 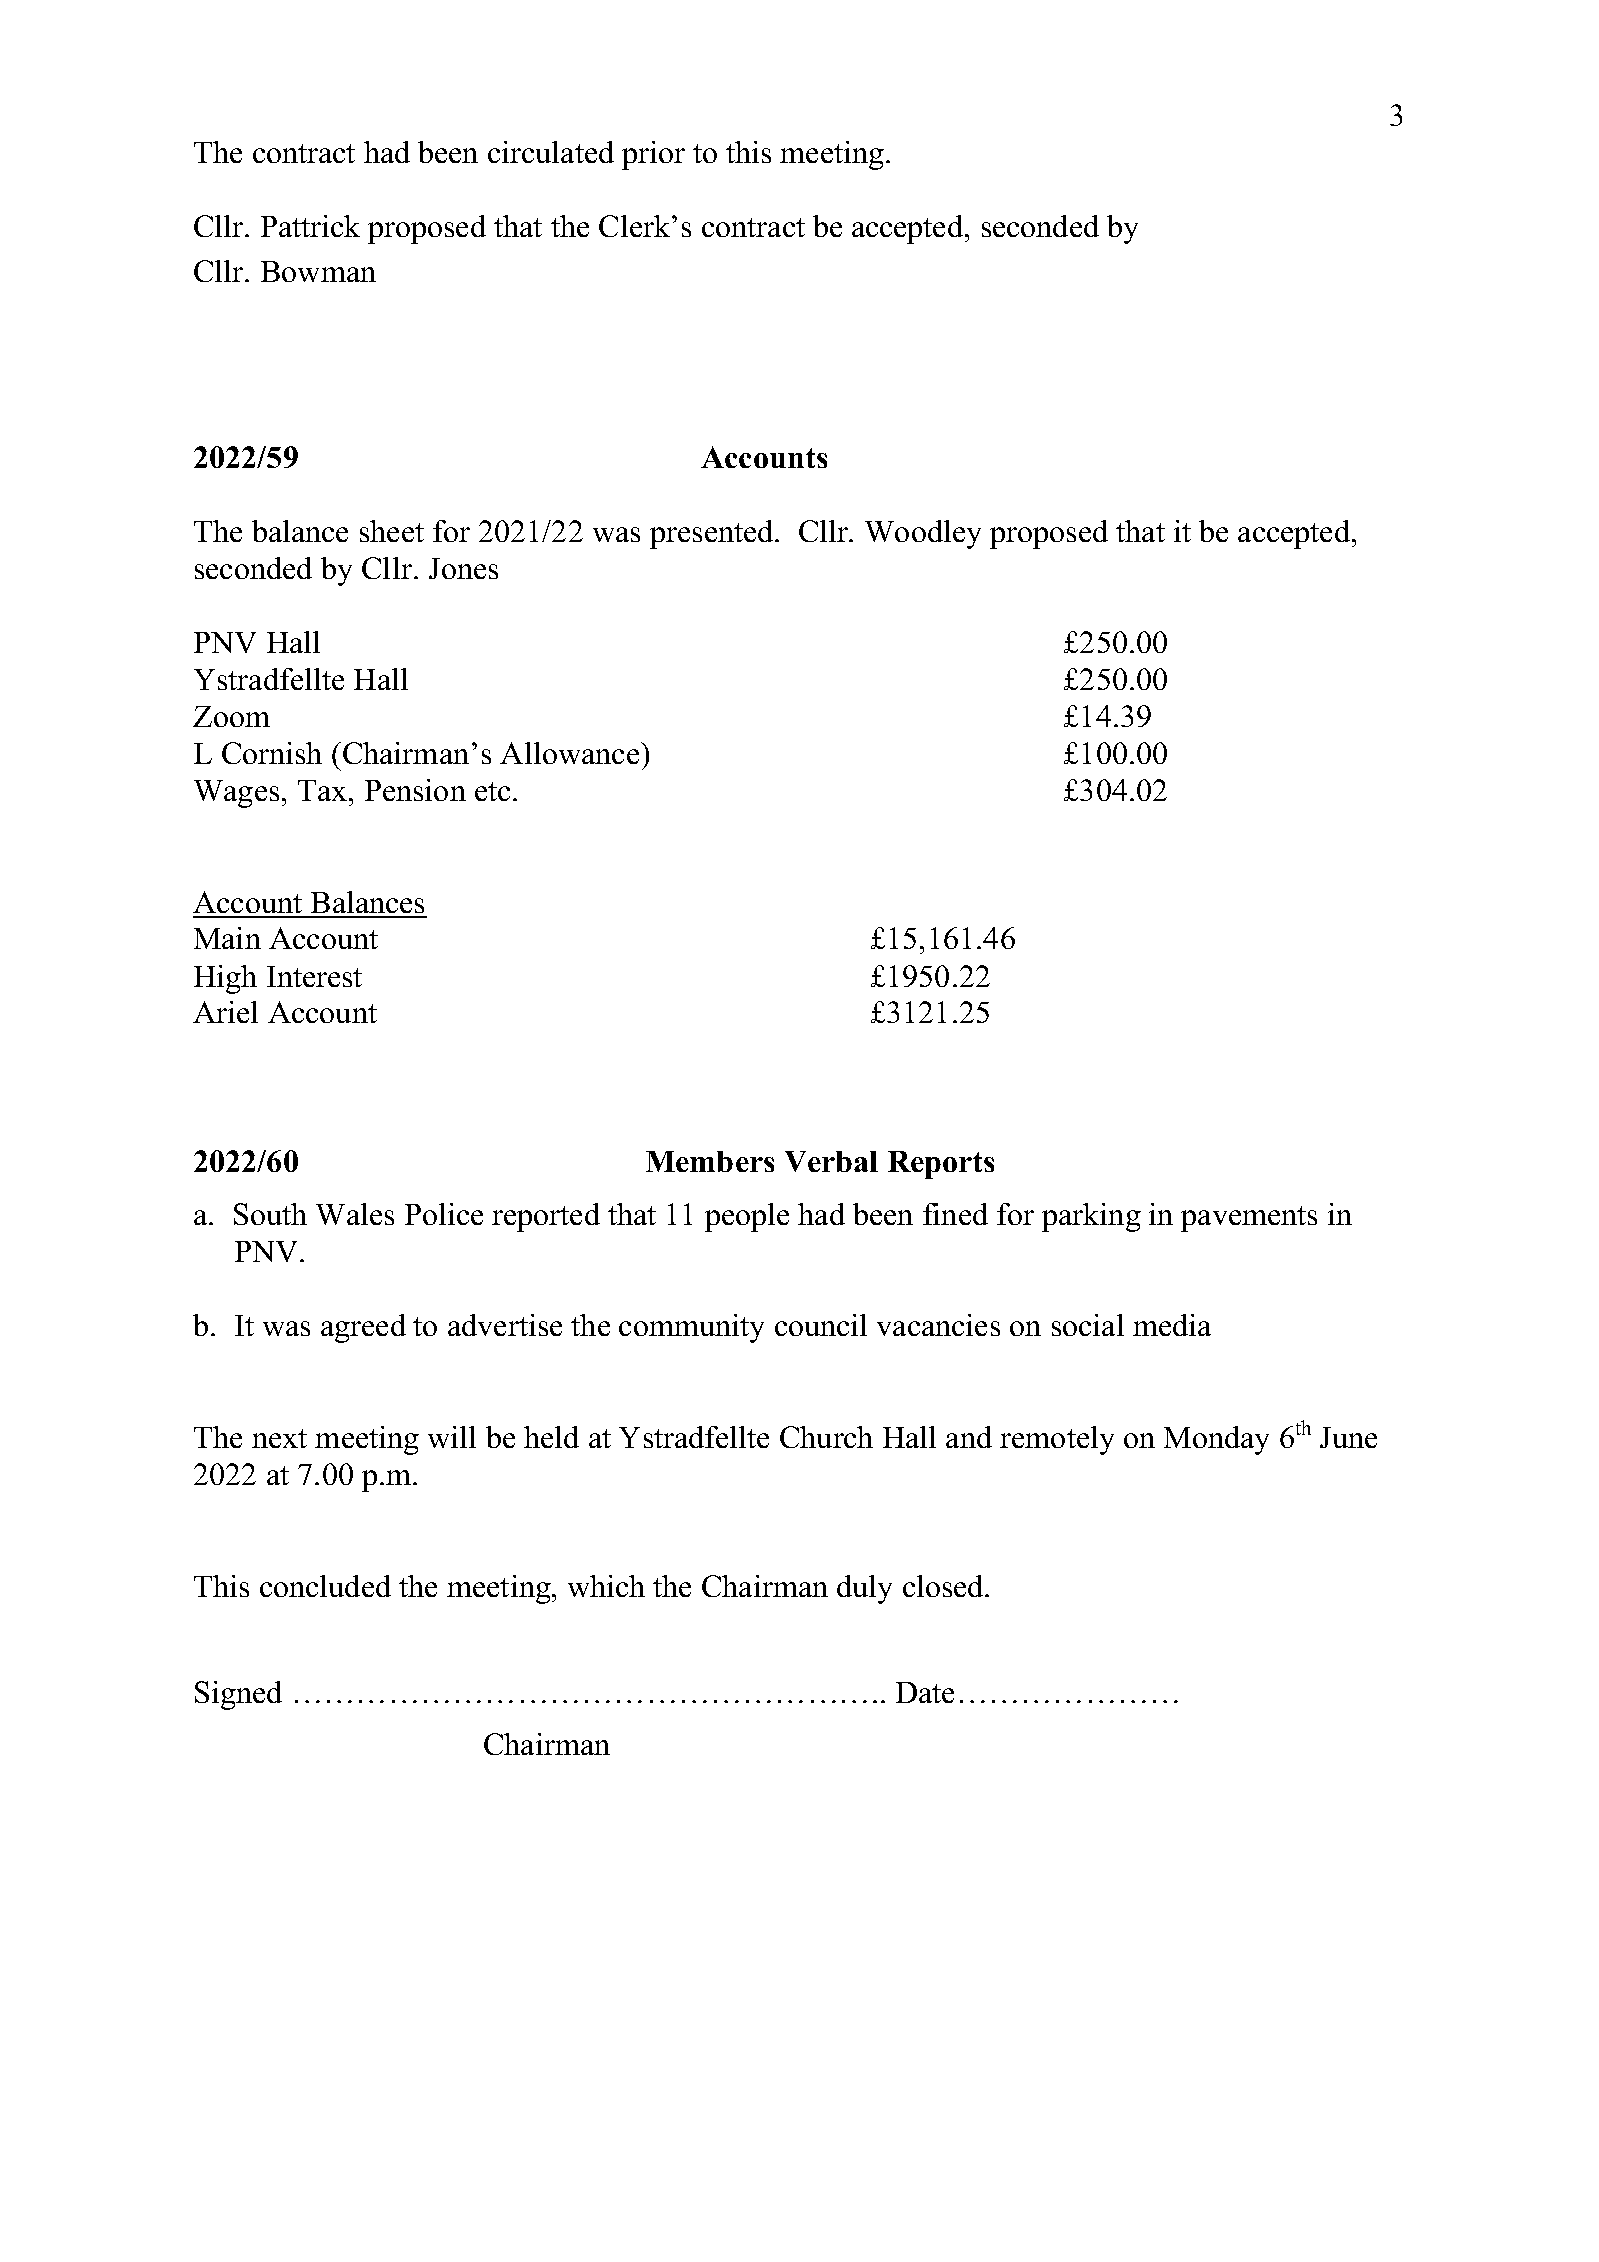 What do you see at coordinates (653, 155) in the page?
I see `prior` at bounding box center [653, 155].
